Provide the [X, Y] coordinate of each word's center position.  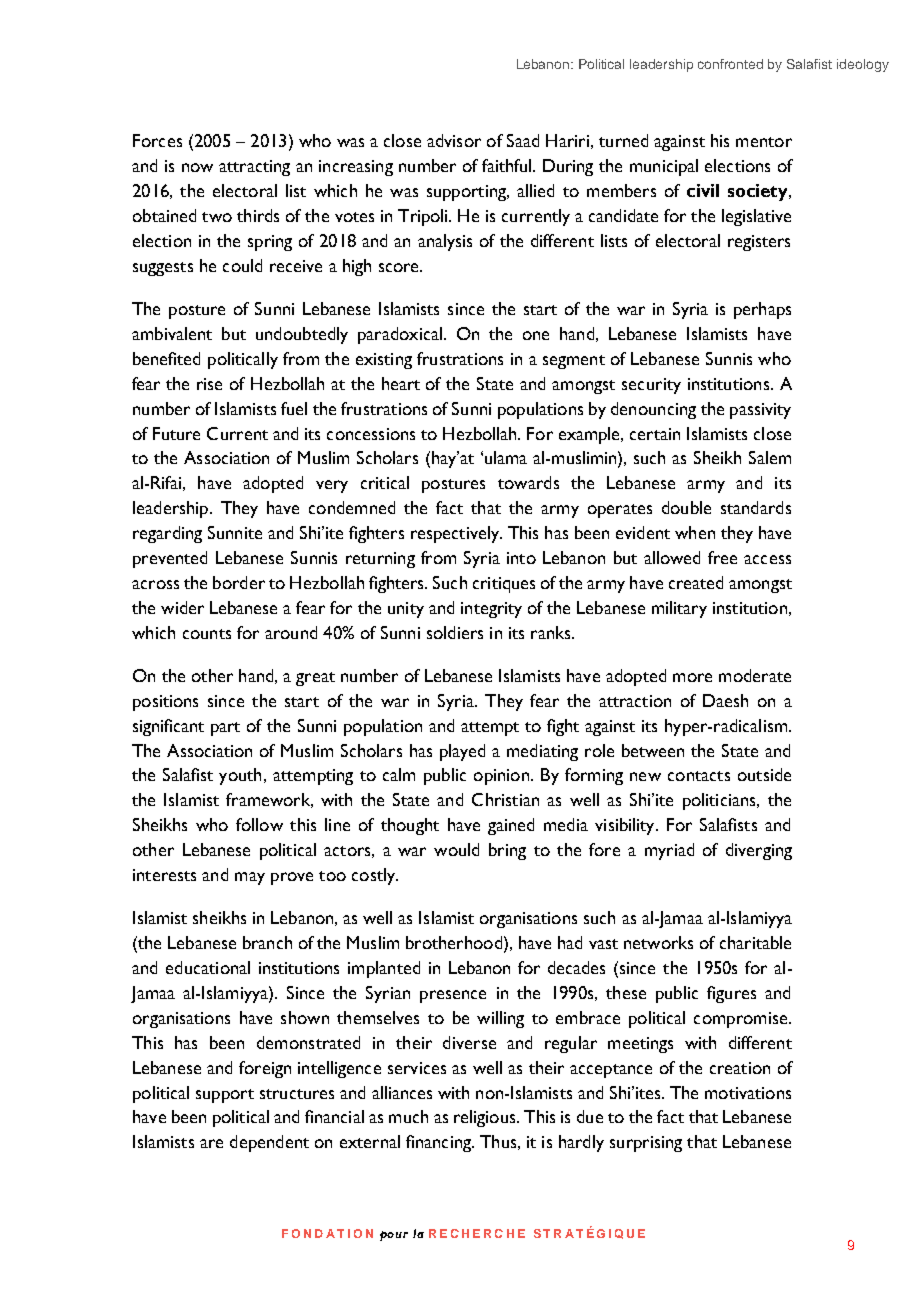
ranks [552, 632]
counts [207, 634]
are [211, 1143]
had [570, 942]
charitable [755, 942]
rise [209, 384]
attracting [254, 168]
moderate [755, 675]
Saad [523, 140]
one [536, 335]
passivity [760, 411]
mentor [764, 142]
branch [267, 942]
